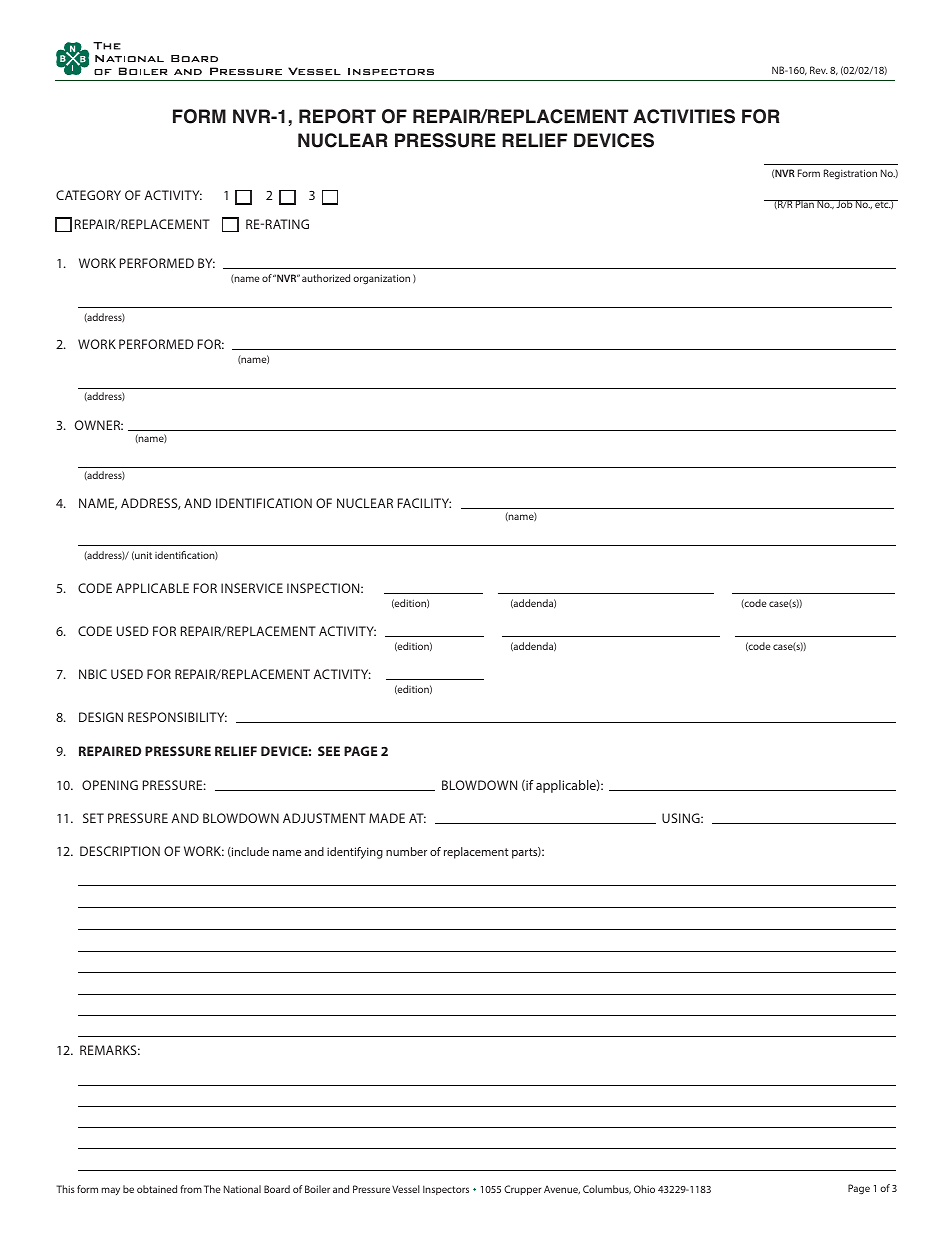  Describe the element at coordinates (157, 1189) in the document. I see `obtained` at that location.
